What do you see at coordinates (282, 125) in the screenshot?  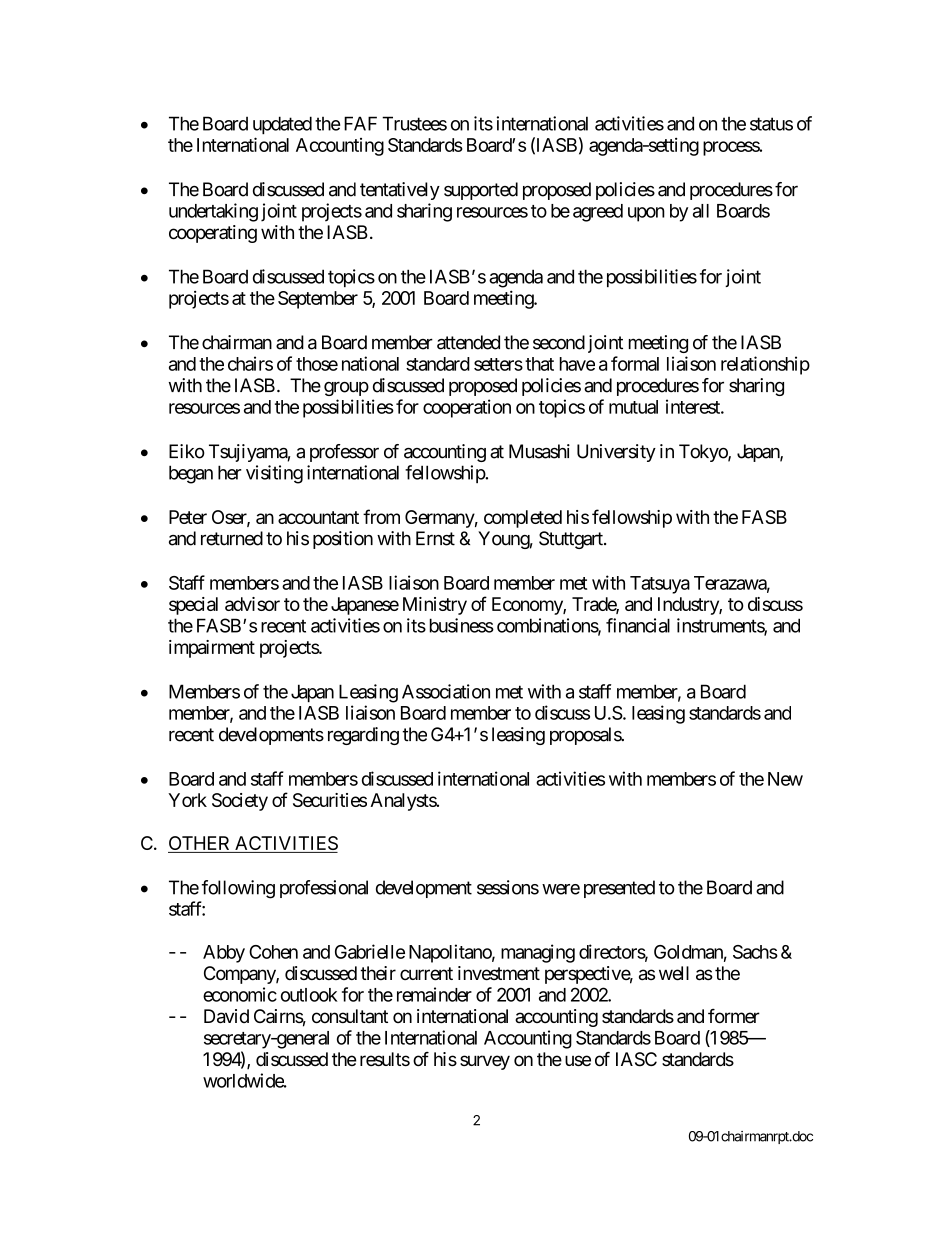 I see `updated` at bounding box center [282, 125].
